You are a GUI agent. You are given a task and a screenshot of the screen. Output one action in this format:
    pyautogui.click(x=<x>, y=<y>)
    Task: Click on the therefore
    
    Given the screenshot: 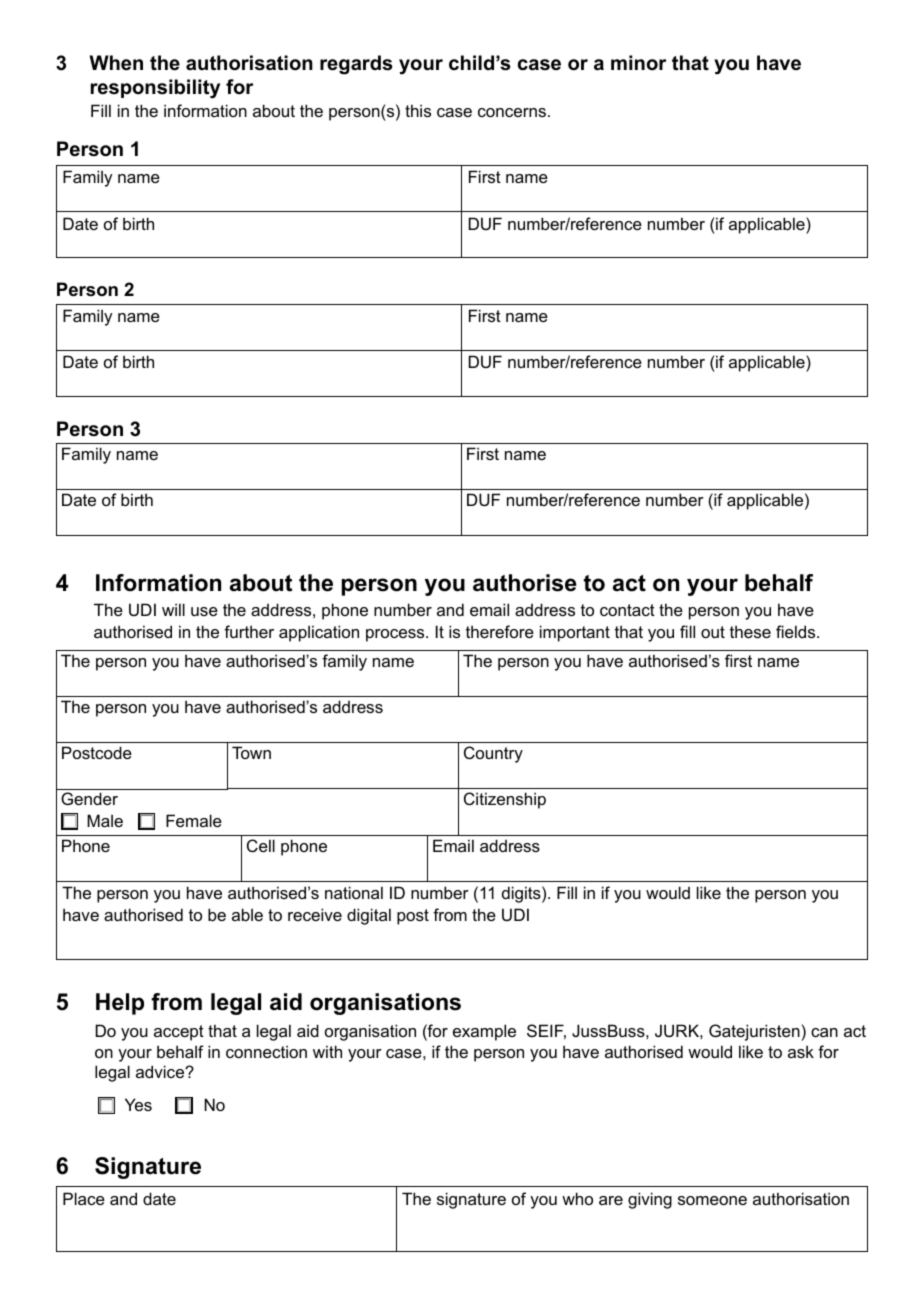 What is the action you would take?
    pyautogui.click(x=500, y=631)
